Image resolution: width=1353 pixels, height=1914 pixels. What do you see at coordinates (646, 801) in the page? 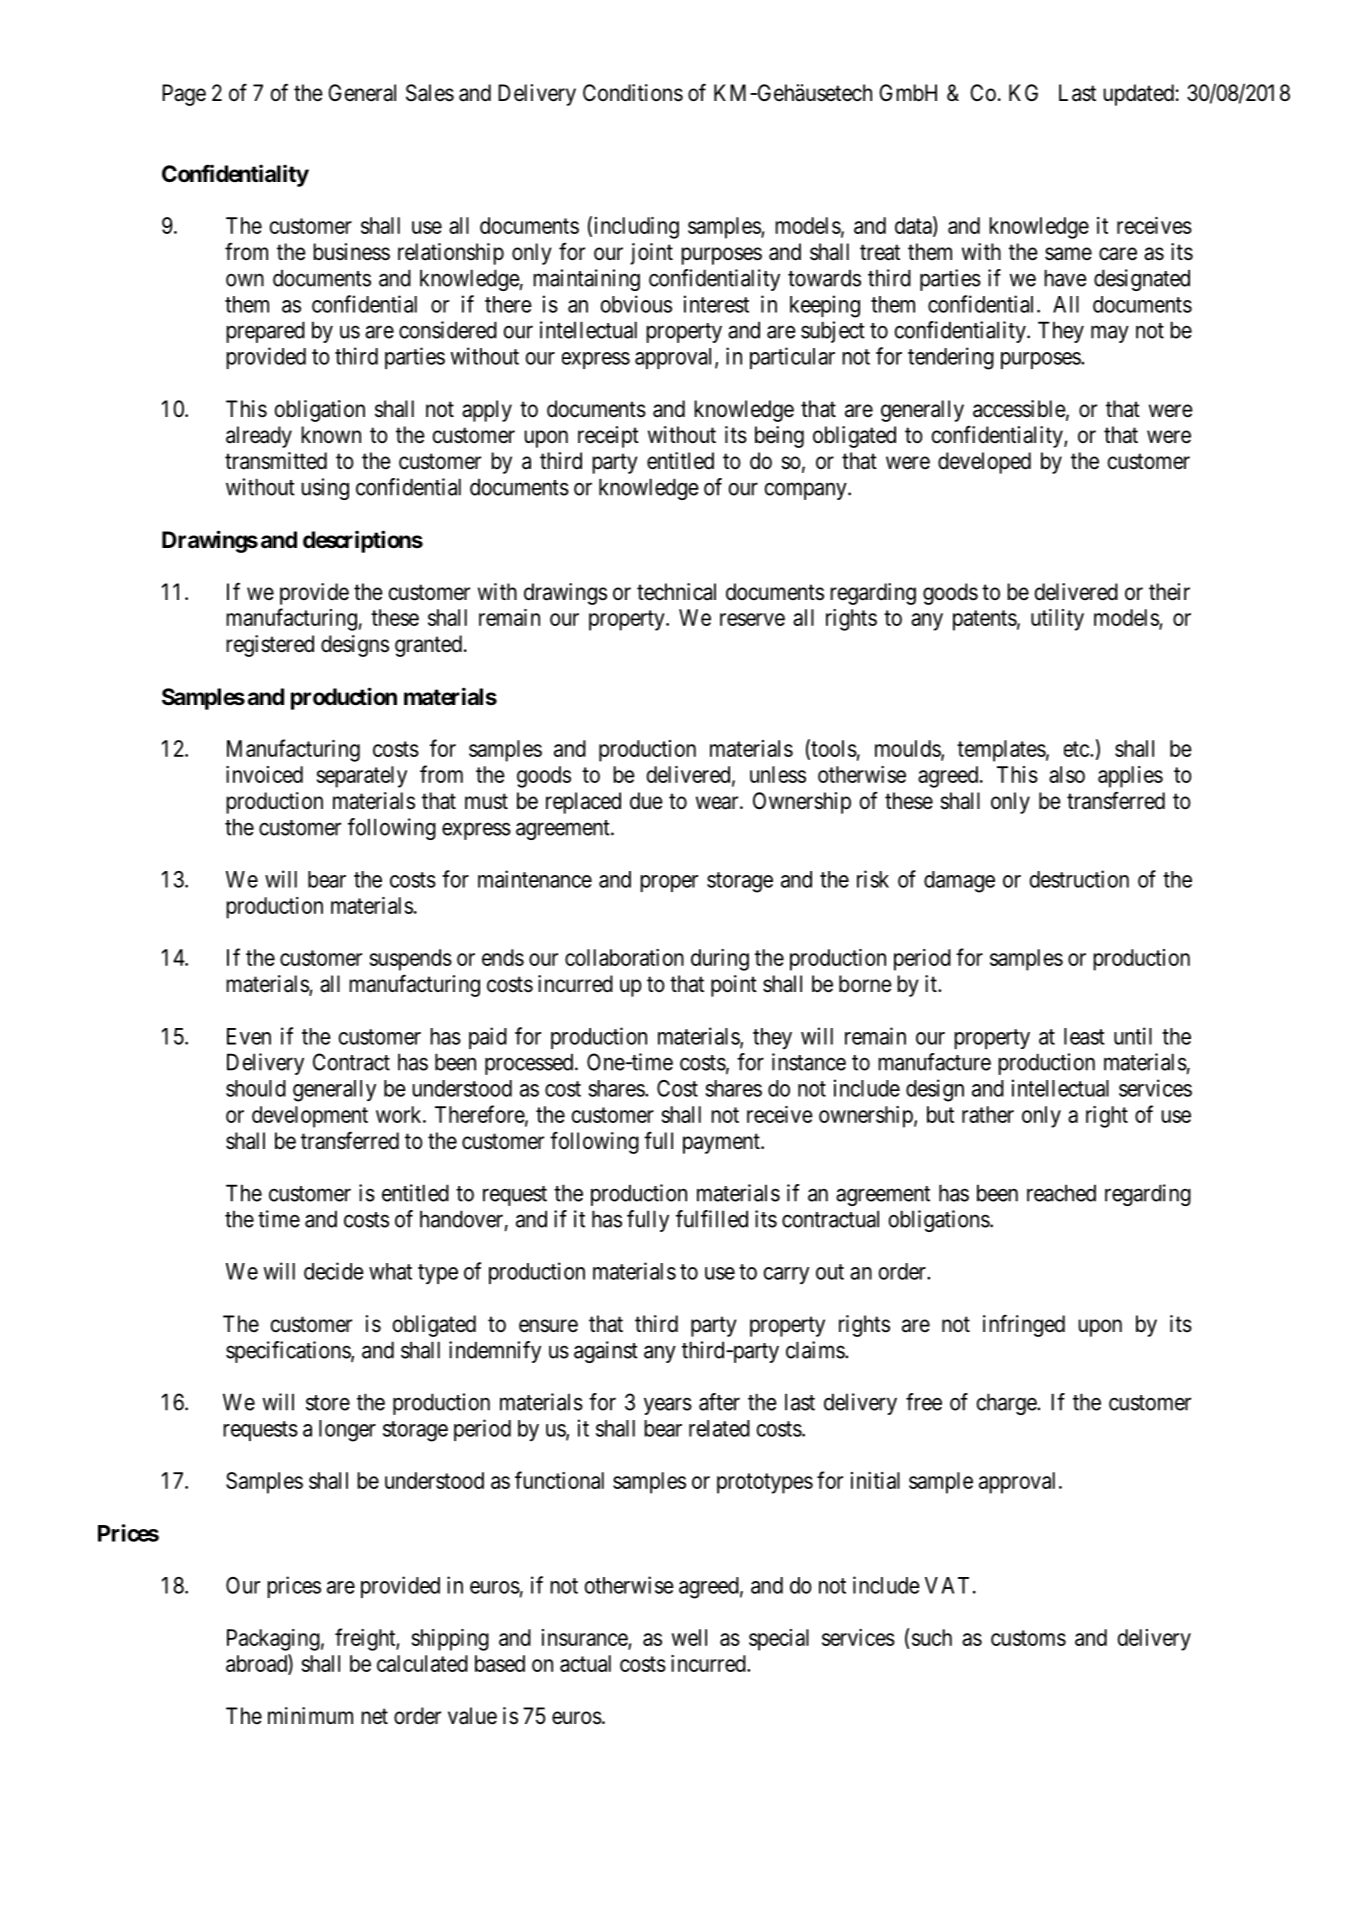
I see `due` at bounding box center [646, 801].
